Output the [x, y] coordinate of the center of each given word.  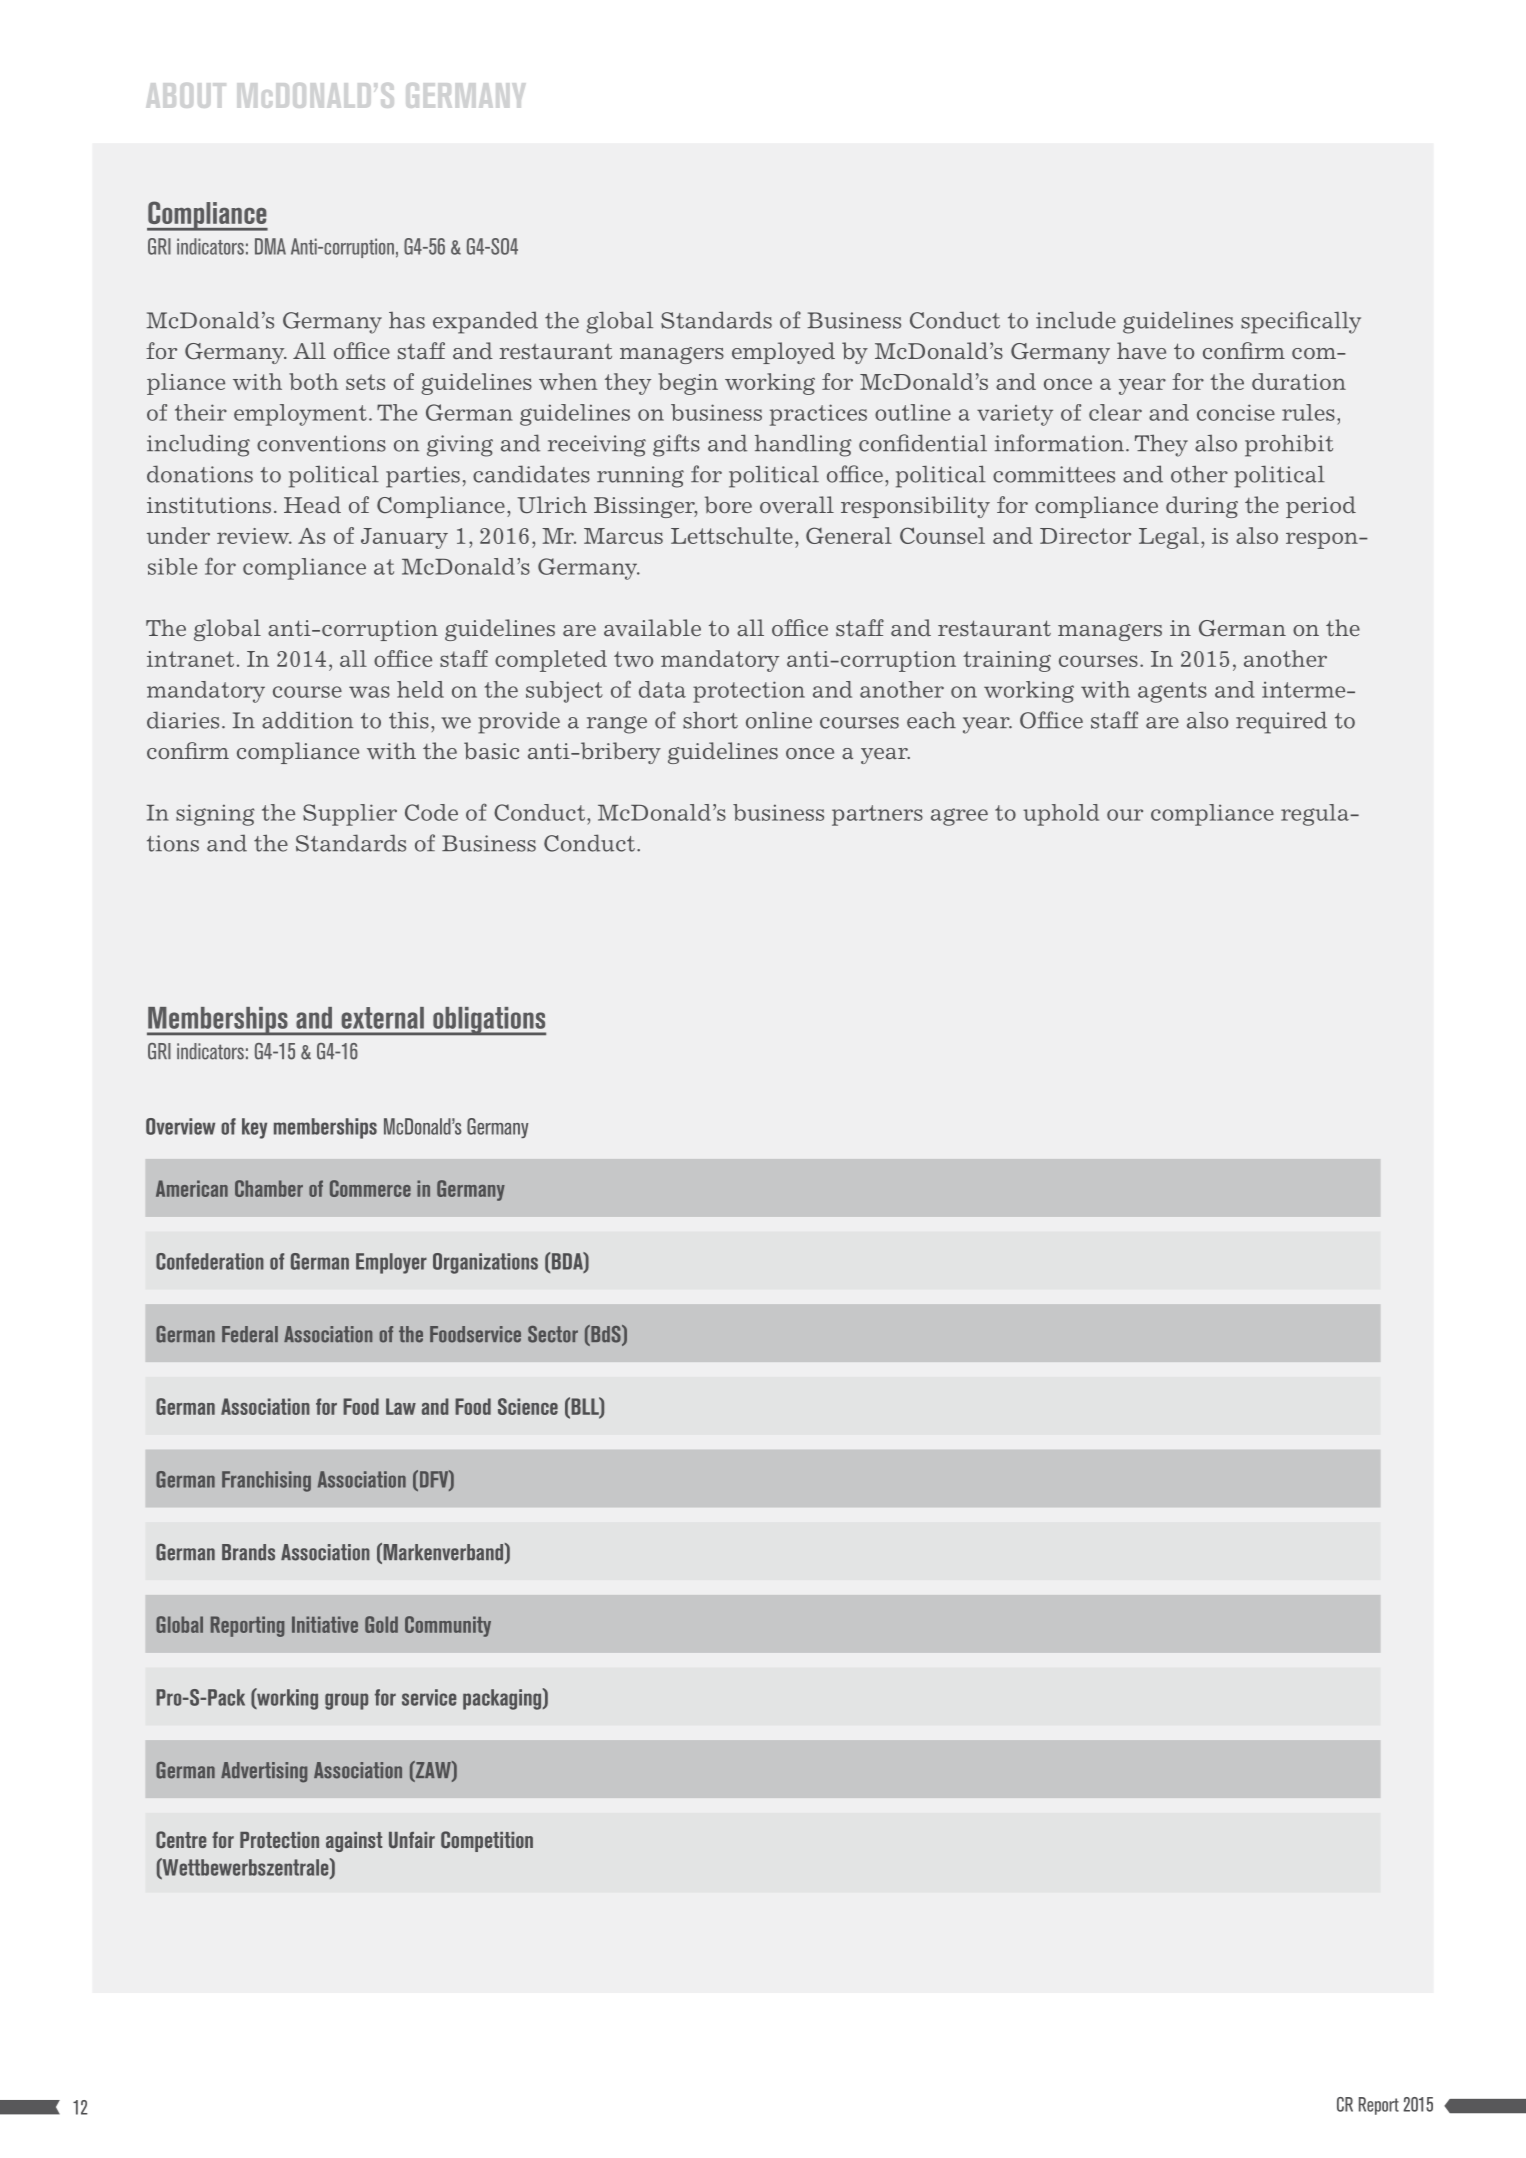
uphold [1061, 815]
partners [877, 815]
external [382, 1018]
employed [783, 353]
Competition [487, 1841]
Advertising [264, 1772]
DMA [270, 246]
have [1141, 351]
